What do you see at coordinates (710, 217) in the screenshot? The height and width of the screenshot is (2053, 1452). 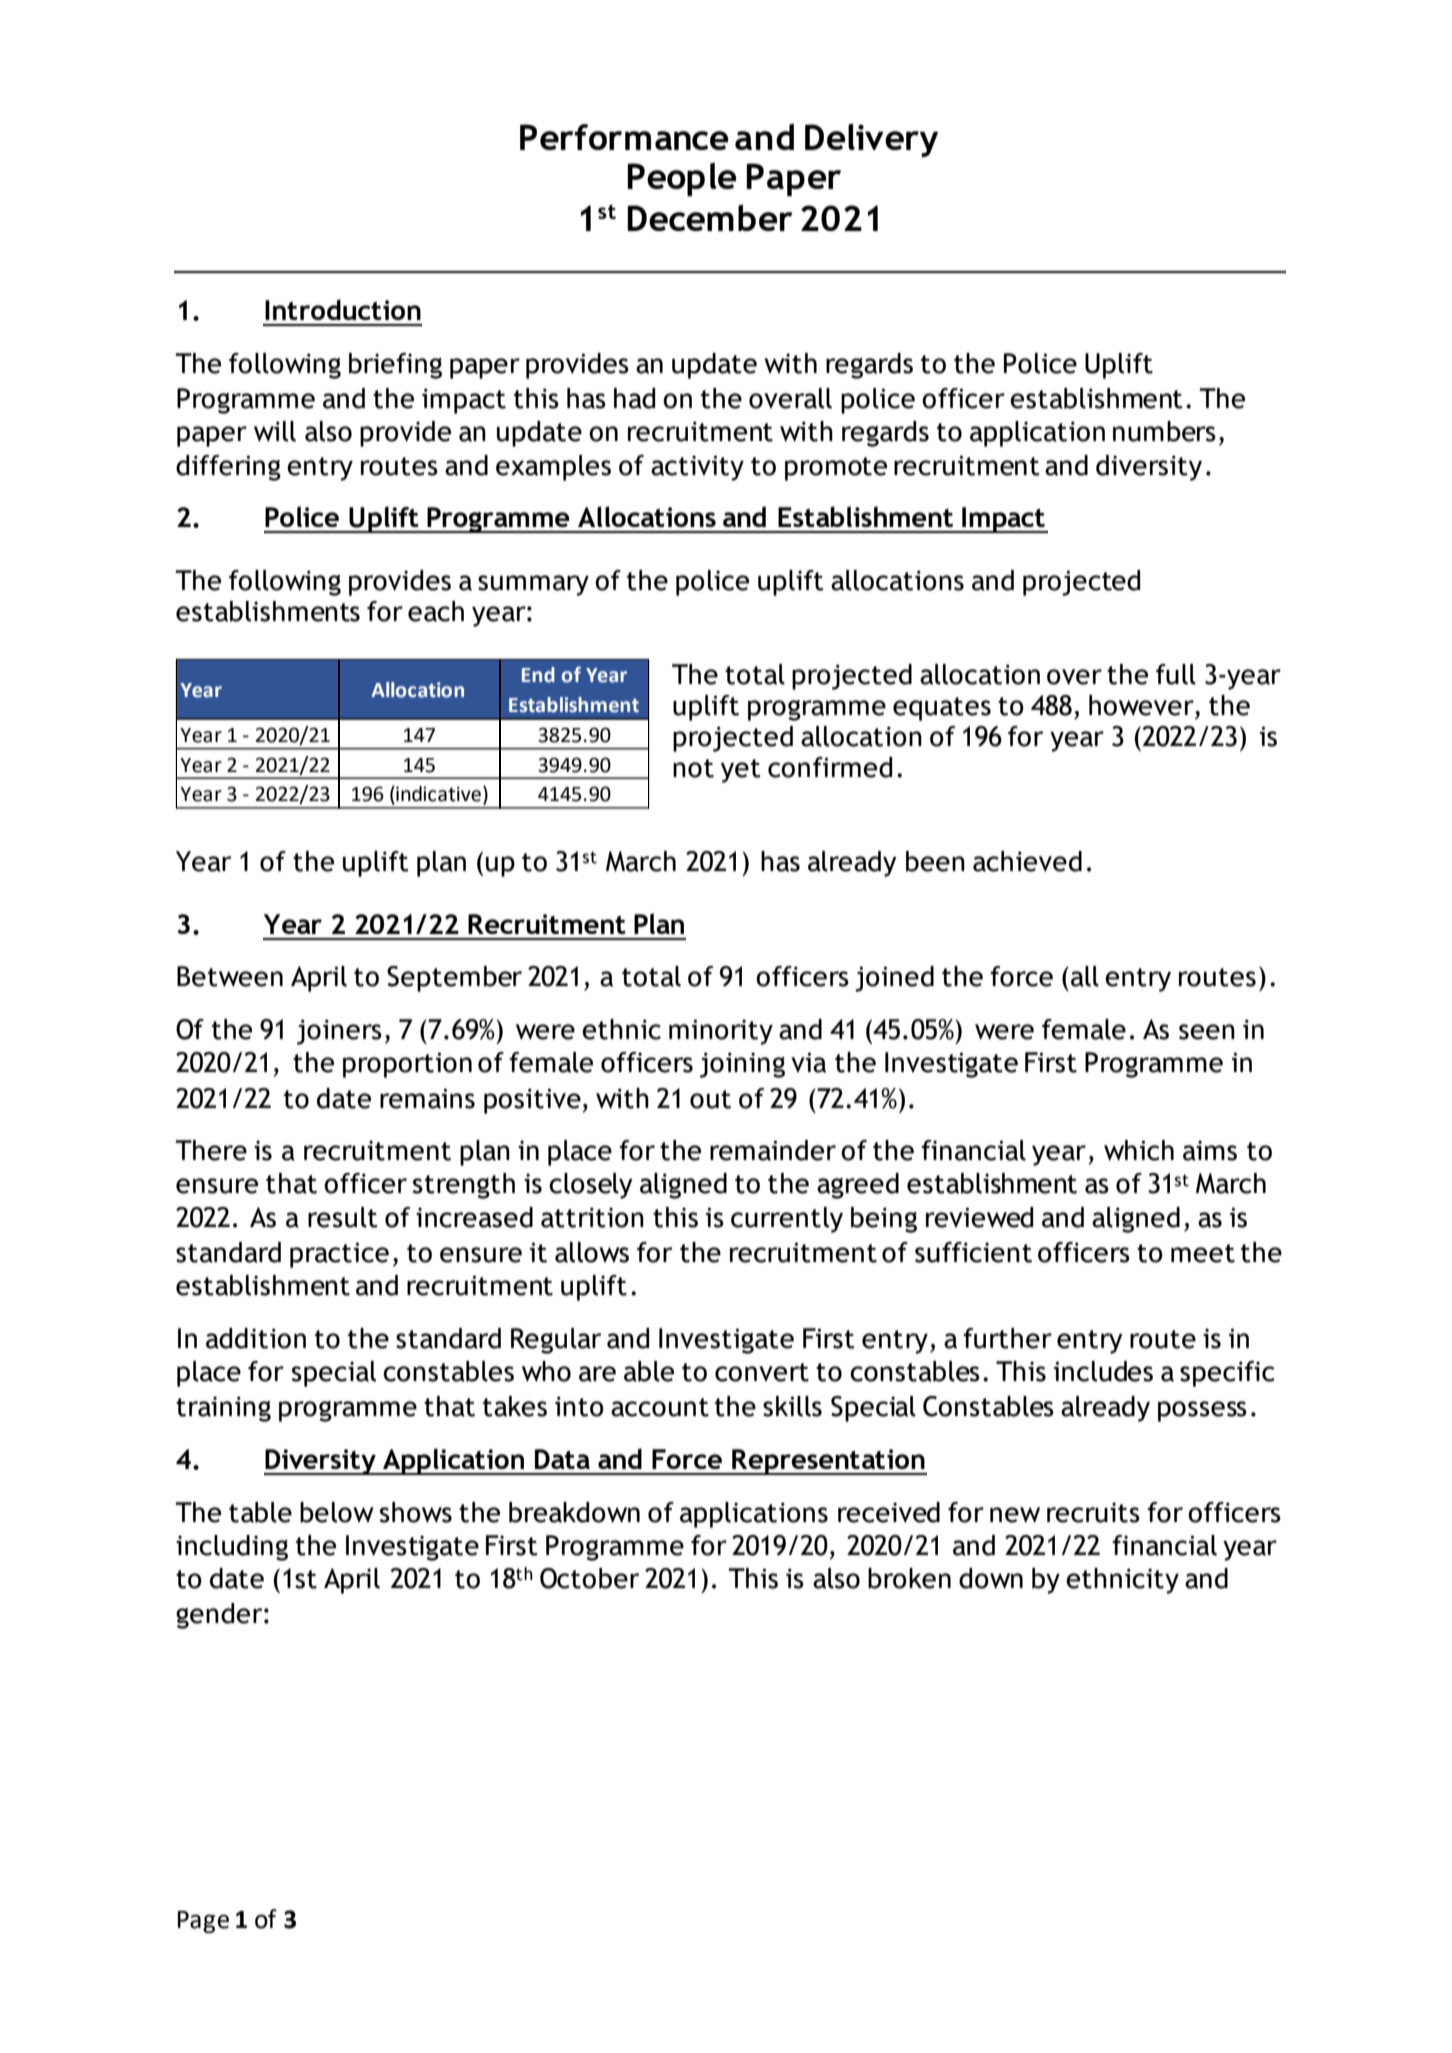 I see `December` at bounding box center [710, 217].
